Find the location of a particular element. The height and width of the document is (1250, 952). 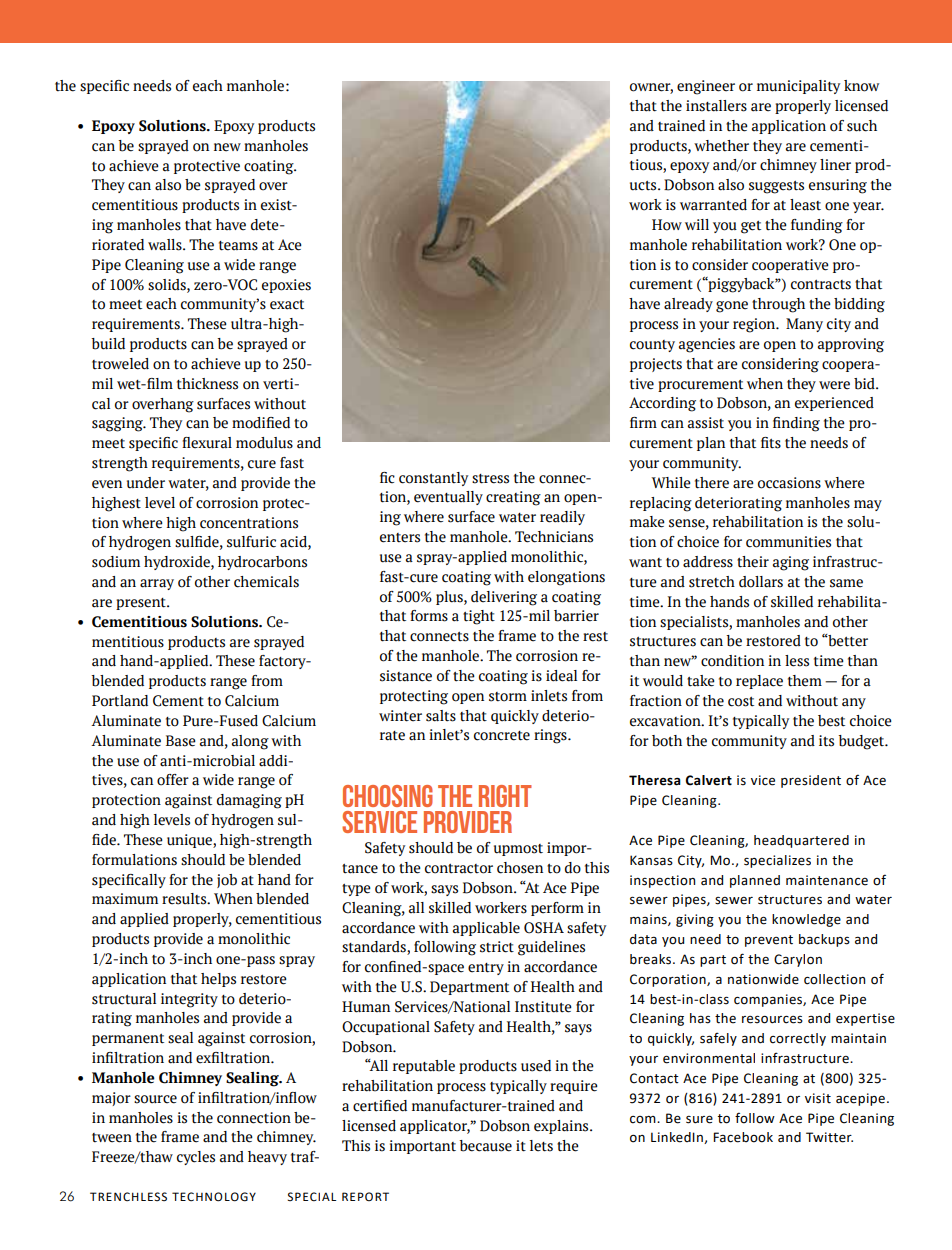

thickness is located at coordinates (207, 384).
